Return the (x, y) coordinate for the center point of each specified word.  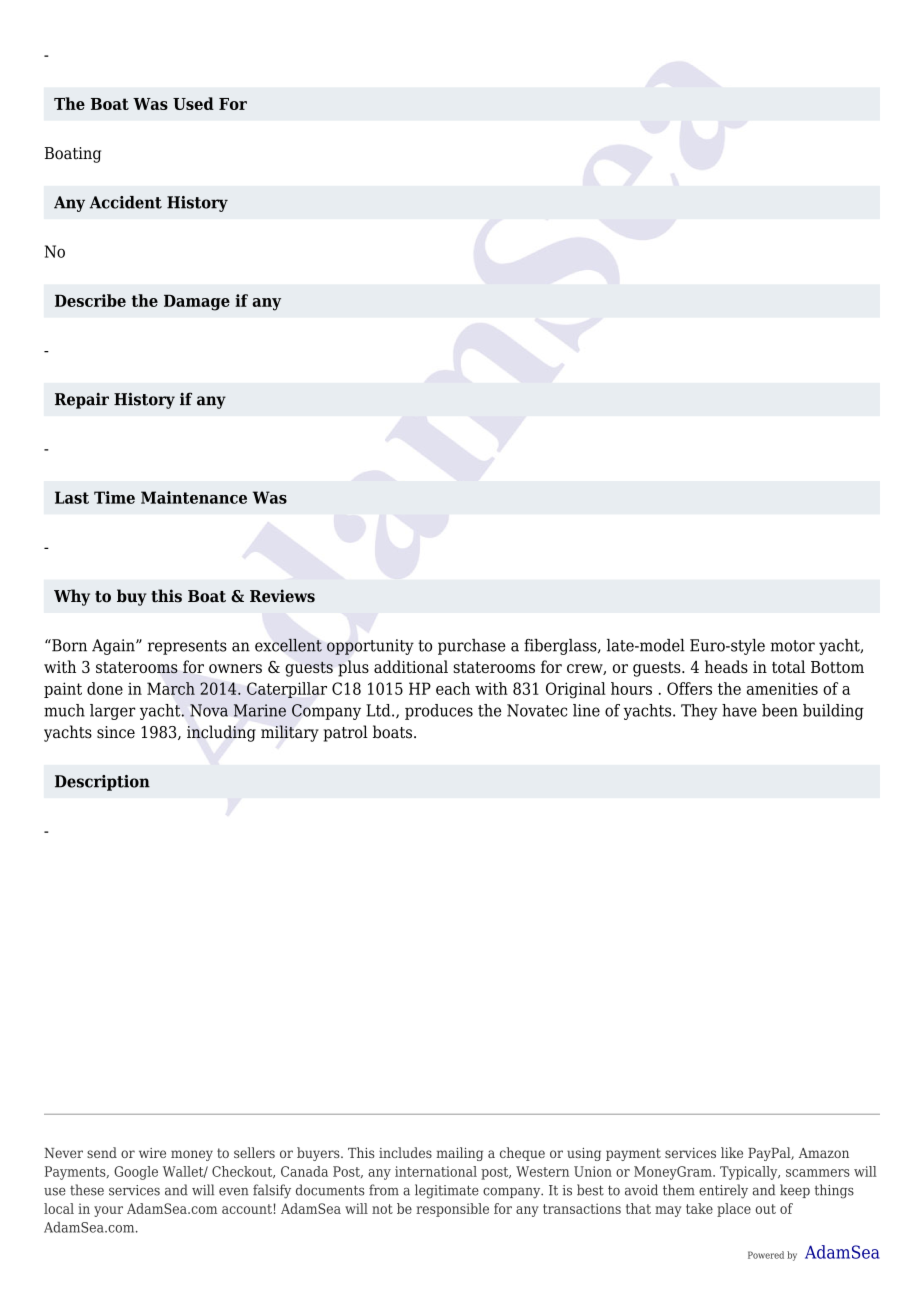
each (453, 688)
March (171, 688)
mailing (459, 1154)
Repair (82, 401)
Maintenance (194, 497)
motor (792, 646)
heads (726, 666)
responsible (452, 1210)
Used (193, 103)
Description (102, 783)
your (108, 1211)
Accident (126, 202)
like (732, 1152)
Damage (197, 303)
